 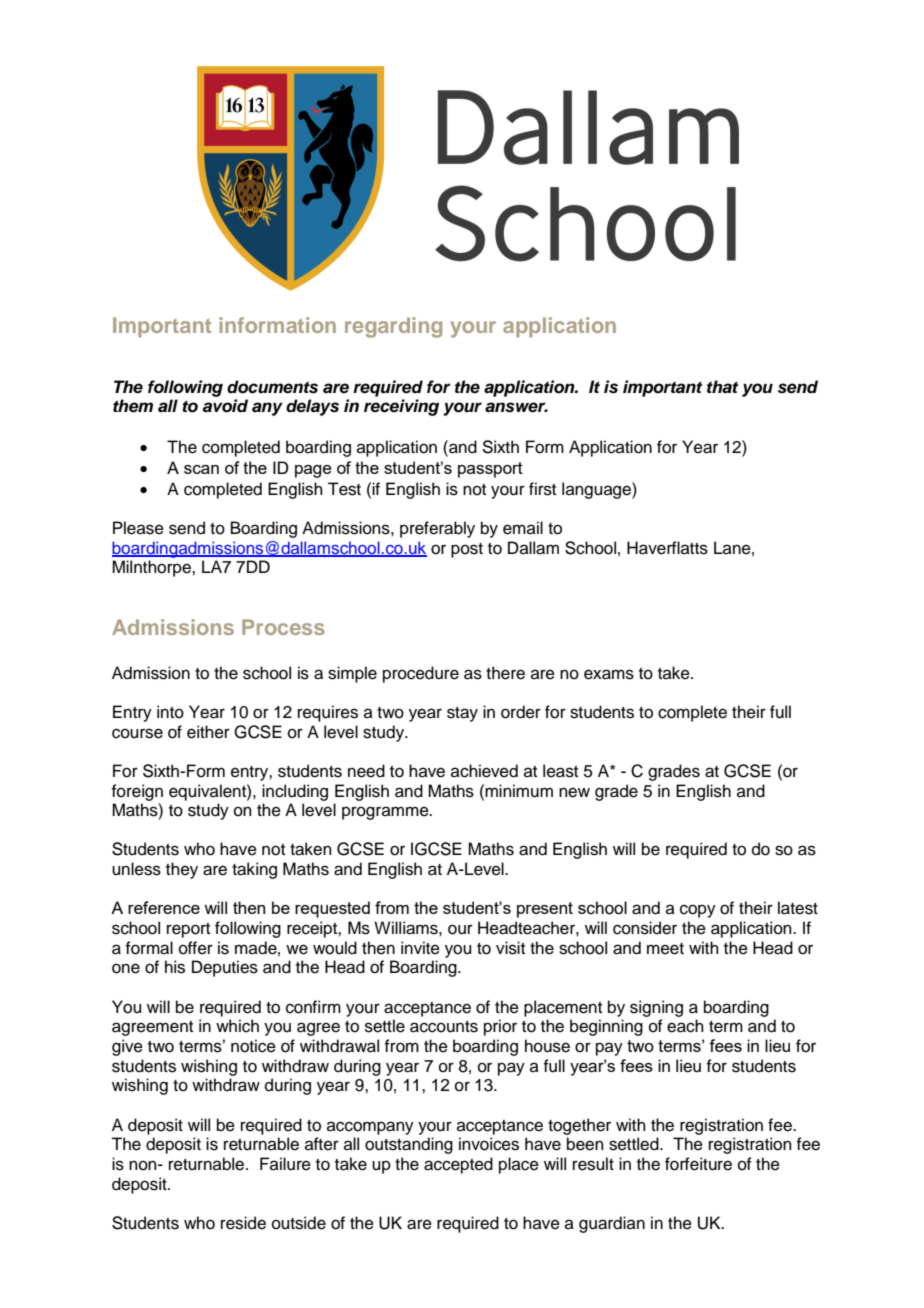 I want to click on report, so click(x=188, y=930).
